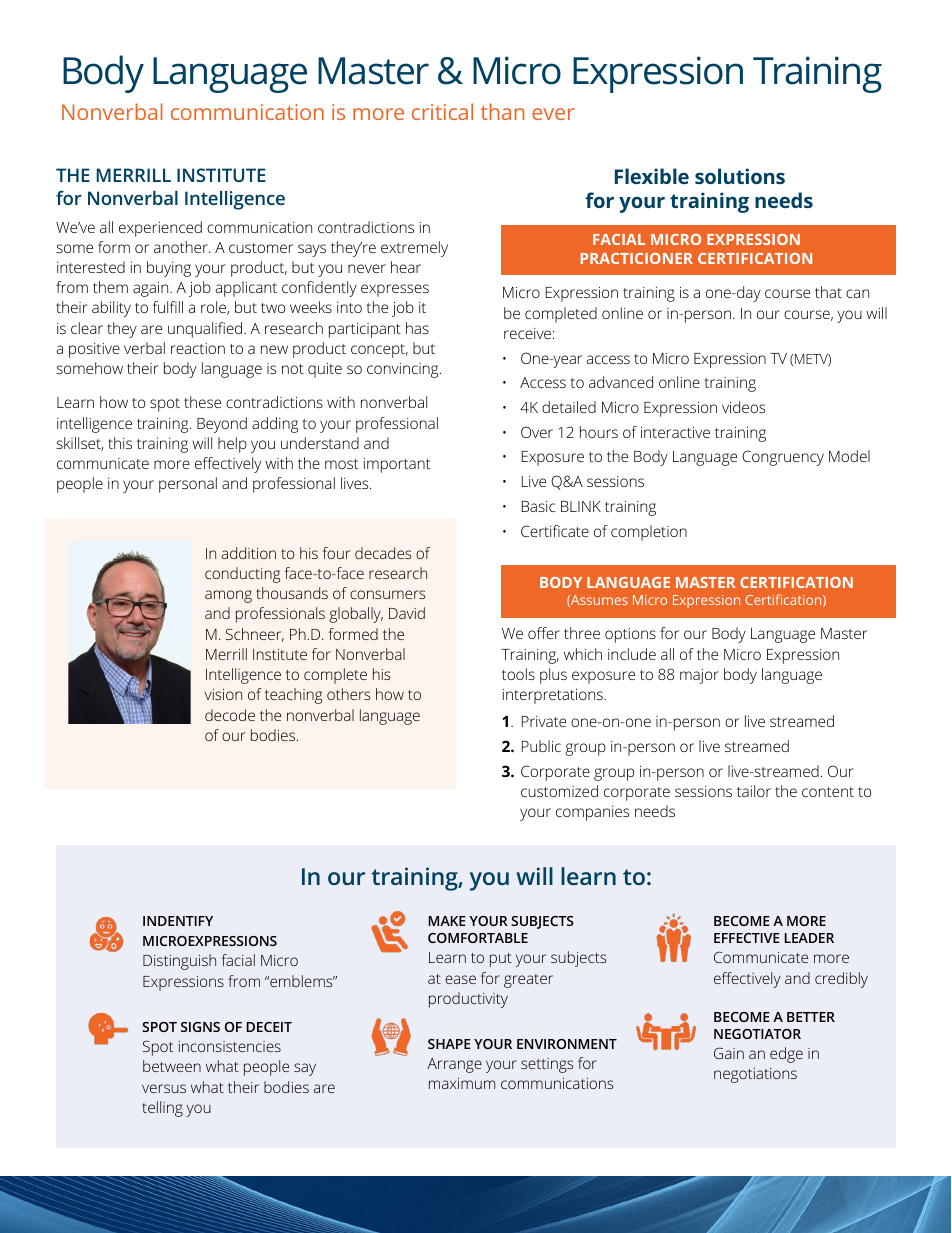  Describe the element at coordinates (754, 791) in the screenshot. I see `tailor` at that location.
